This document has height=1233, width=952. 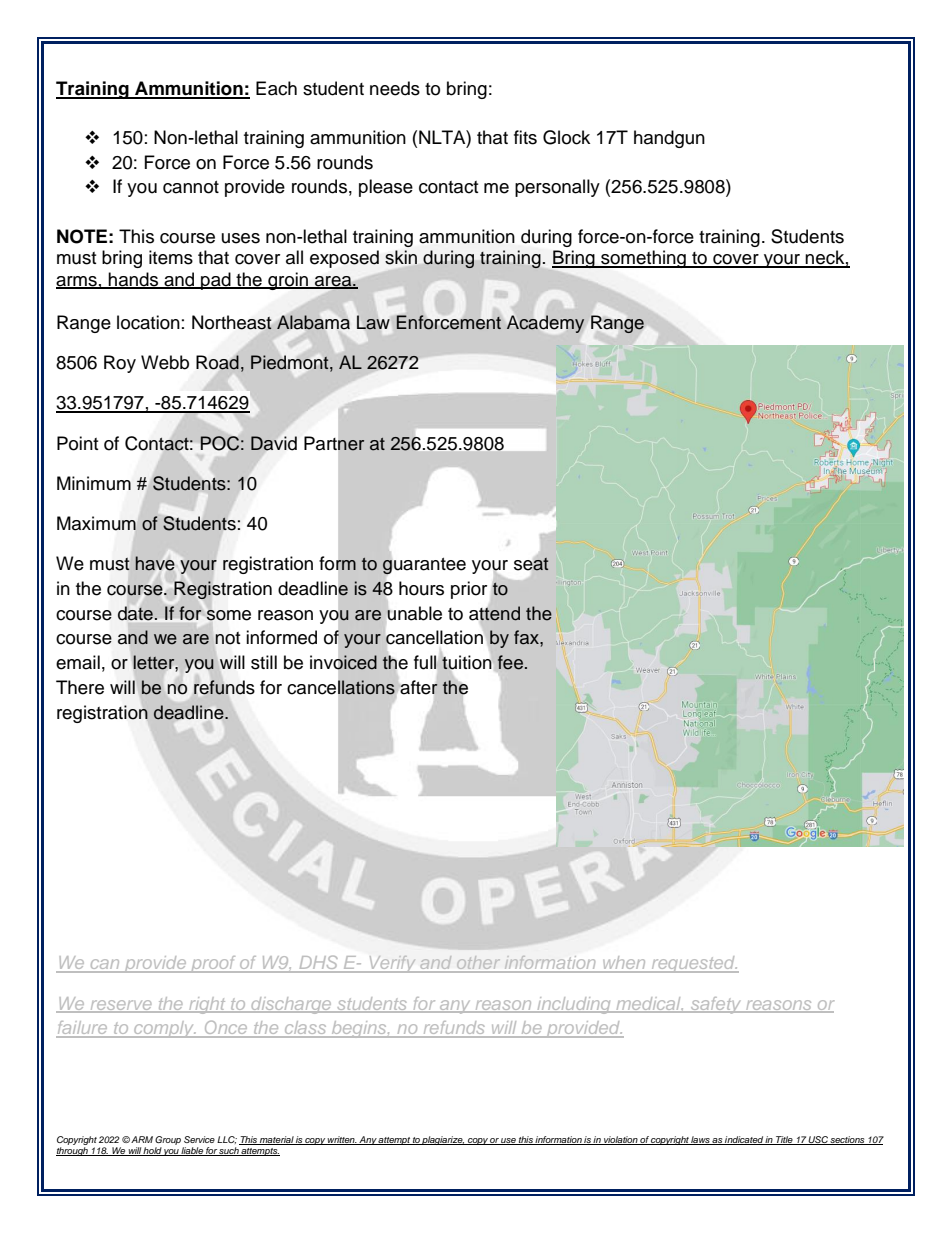 What do you see at coordinates (191, 187) in the document?
I see `cannot` at bounding box center [191, 187].
